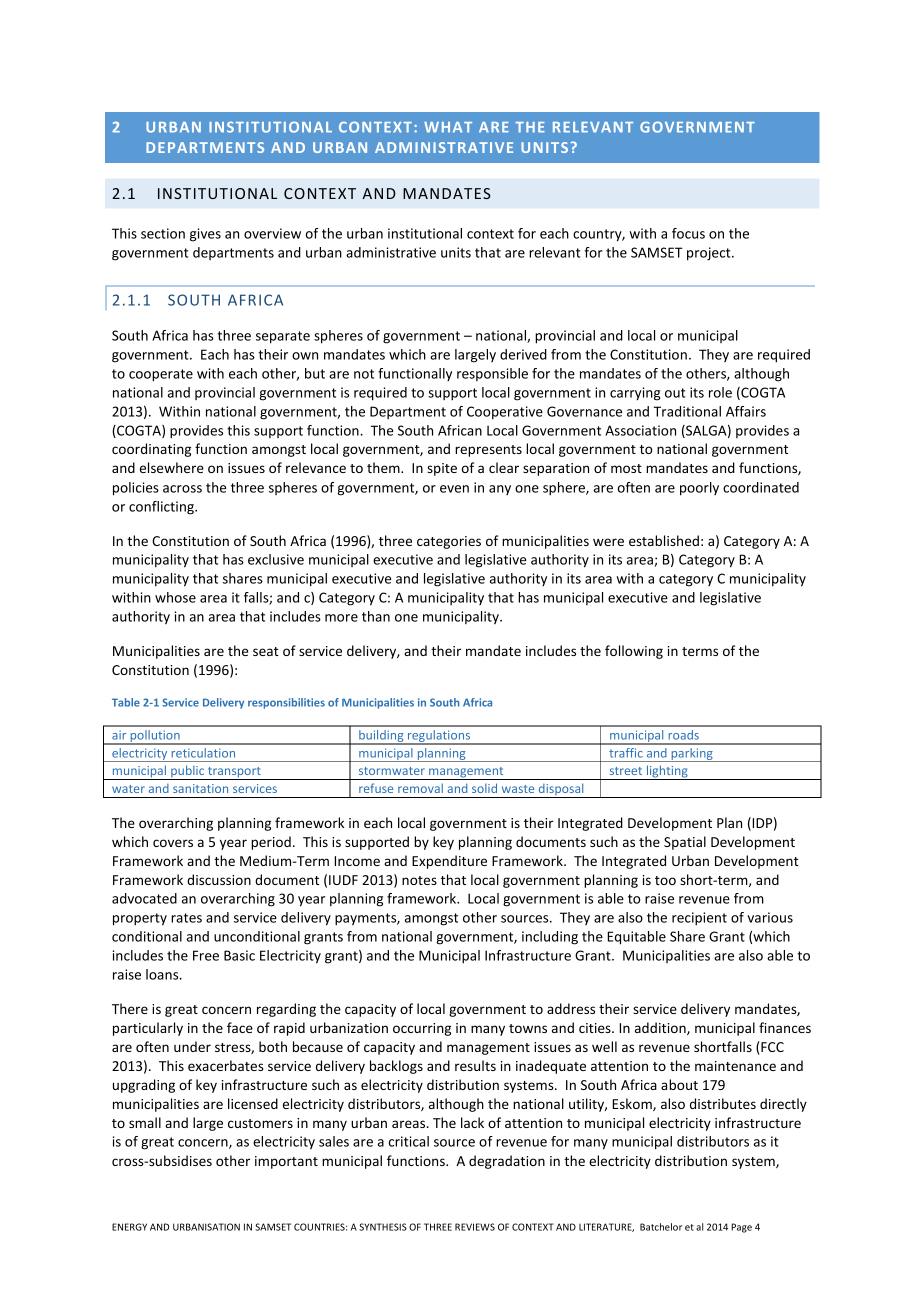 Image resolution: width=924 pixels, height=1308 pixels. What do you see at coordinates (161, 375) in the image?
I see `cooperate` at bounding box center [161, 375].
